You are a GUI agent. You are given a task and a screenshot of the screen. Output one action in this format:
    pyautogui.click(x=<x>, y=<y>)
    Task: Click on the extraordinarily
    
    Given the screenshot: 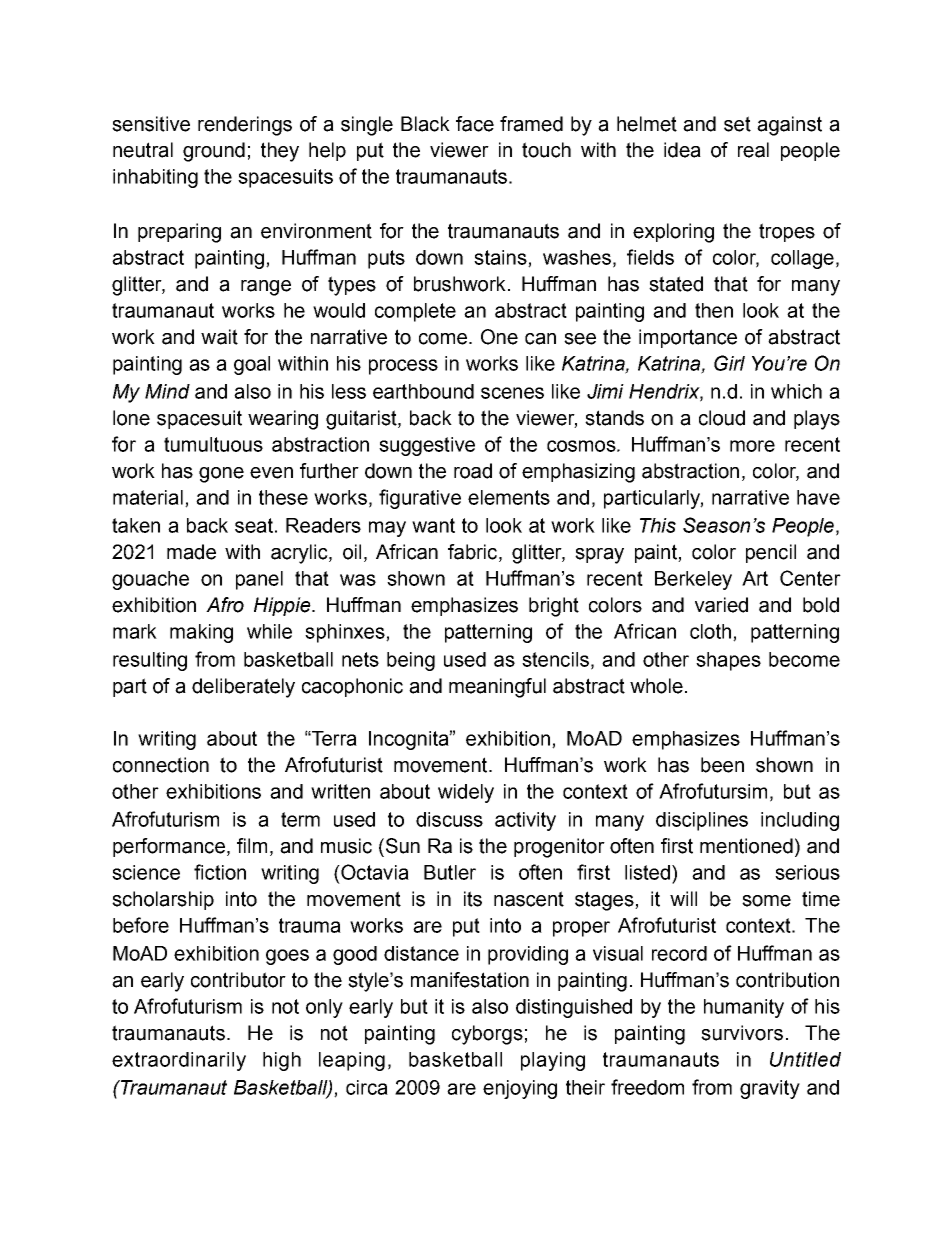 What is the action you would take?
    pyautogui.click(x=179, y=1061)
